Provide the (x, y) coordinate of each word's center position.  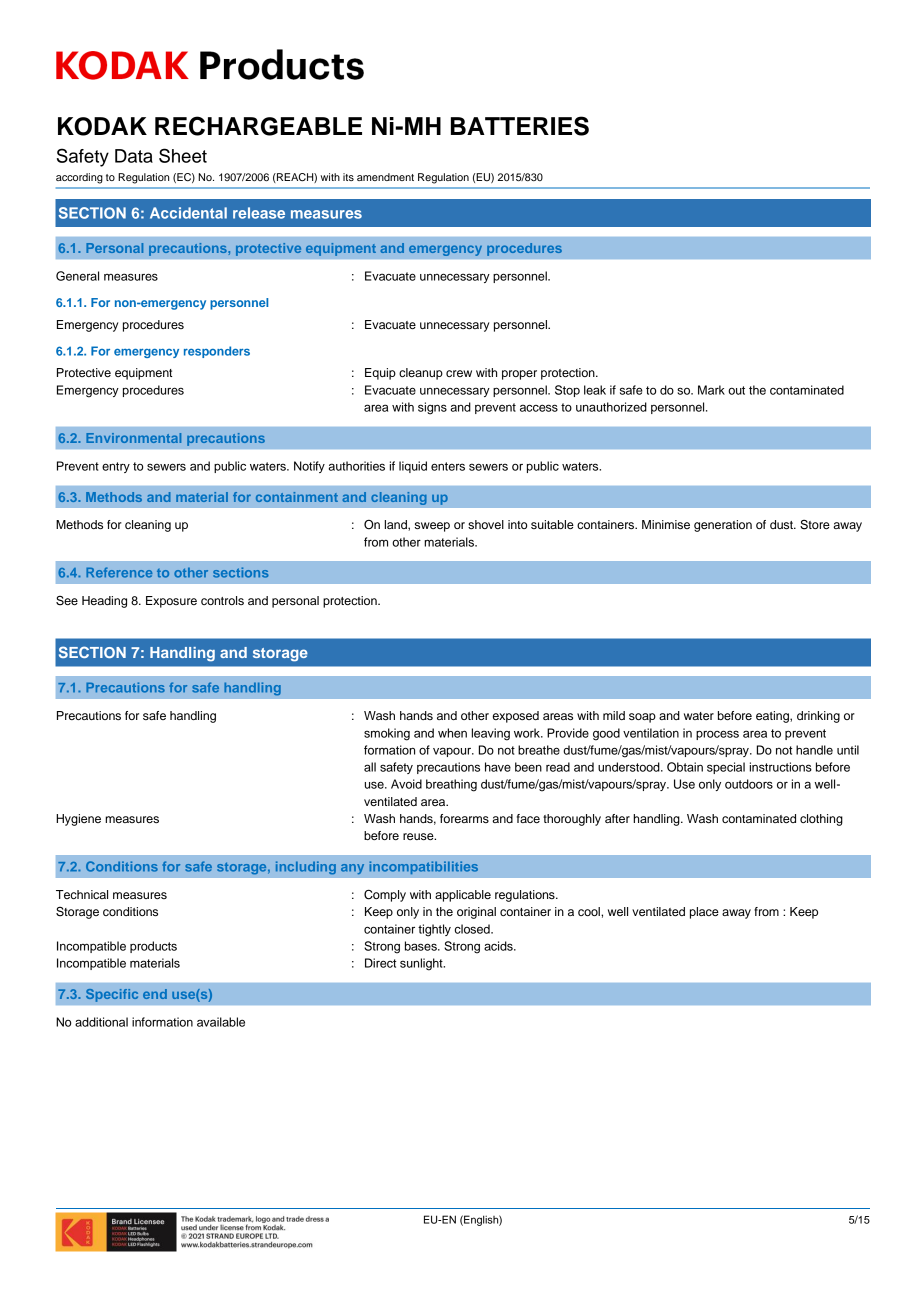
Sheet (183, 155)
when (452, 733)
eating (773, 717)
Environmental (133, 438)
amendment (385, 177)
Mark (711, 390)
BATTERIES (520, 126)
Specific (112, 995)
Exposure (171, 602)
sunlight (422, 964)
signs (432, 408)
